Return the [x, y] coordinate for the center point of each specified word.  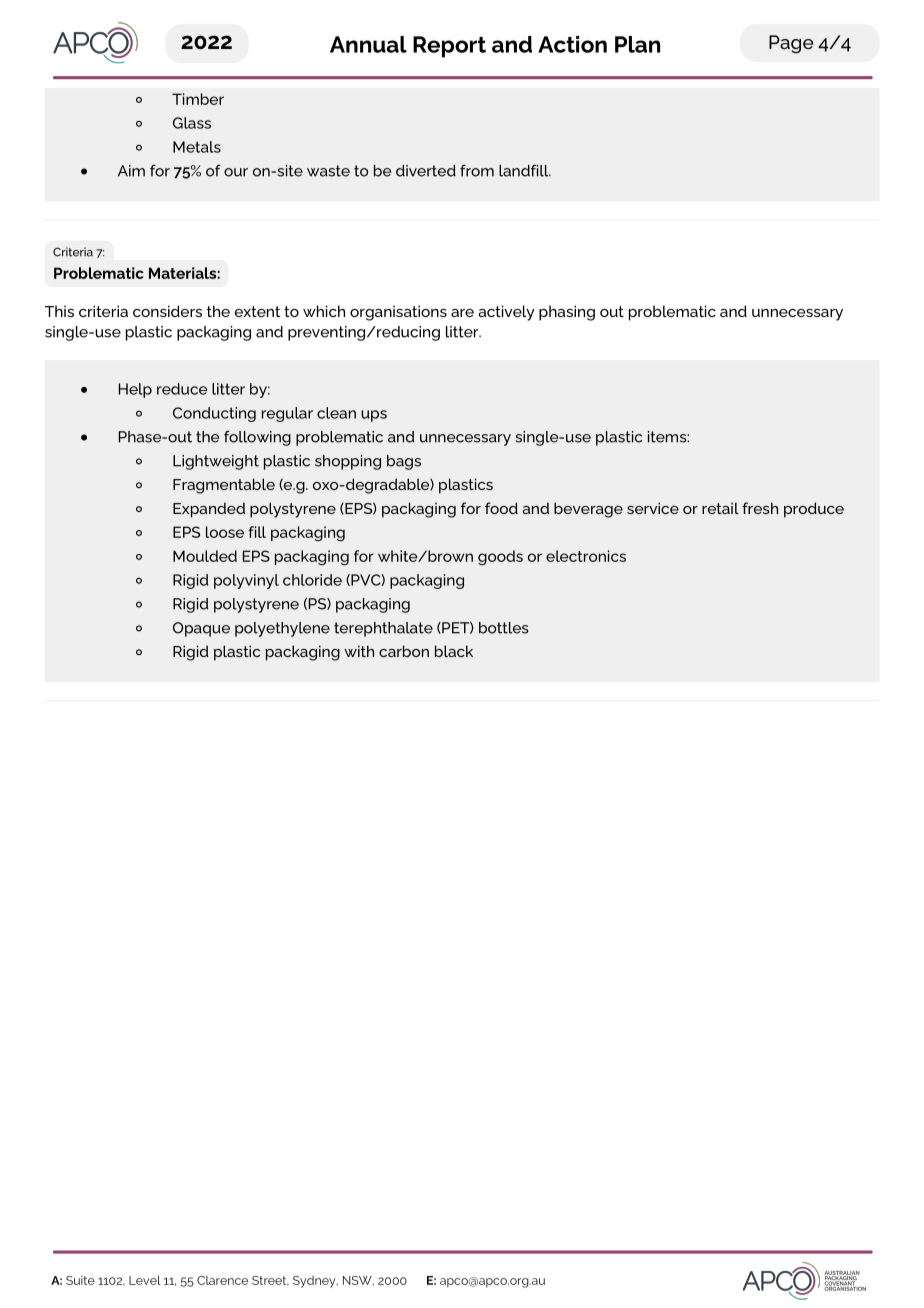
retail [720, 508]
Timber [198, 99]
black [454, 651]
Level [145, 1280]
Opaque [201, 629]
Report [449, 47]
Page [791, 44]
